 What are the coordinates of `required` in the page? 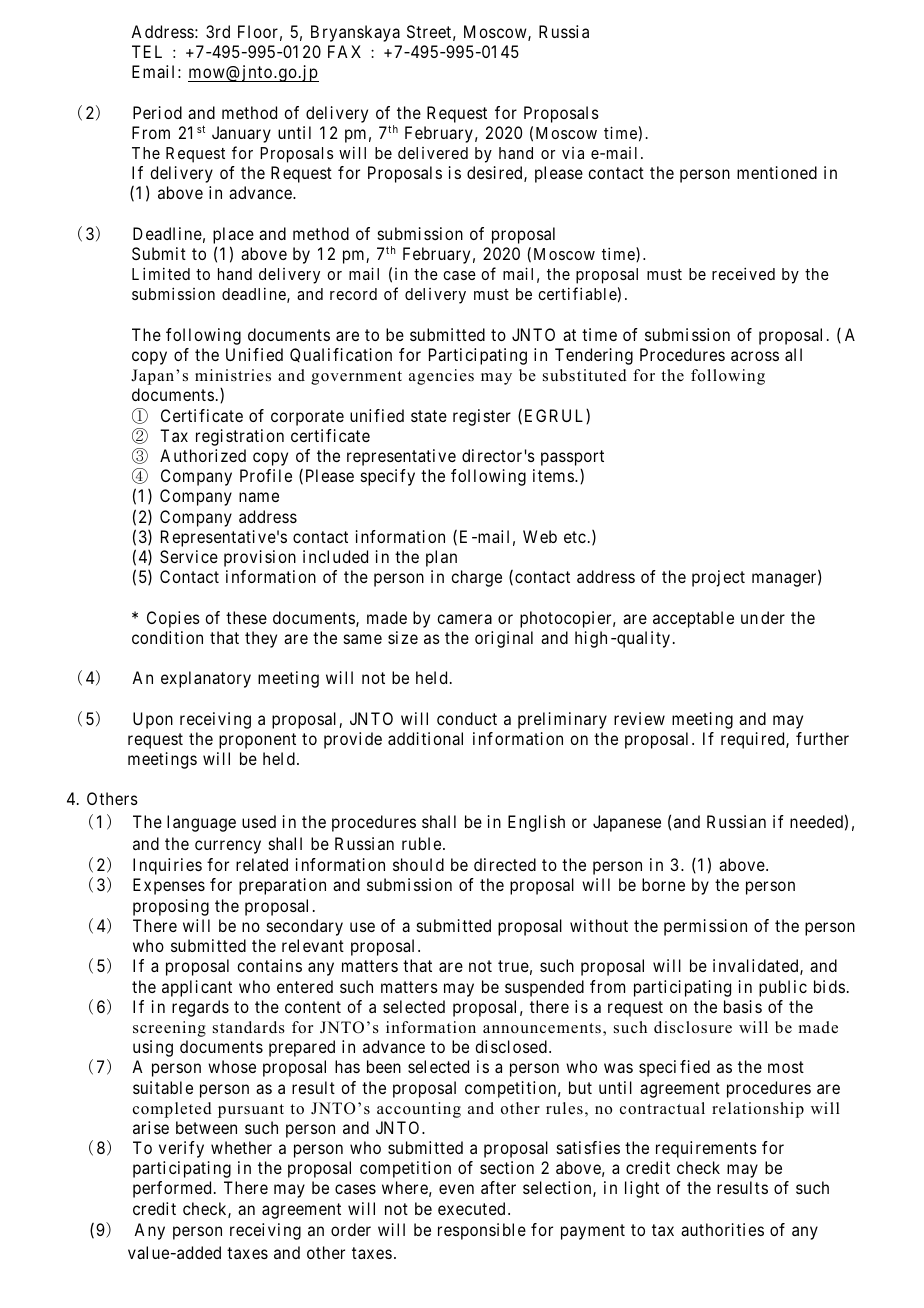 It's located at (754, 740).
